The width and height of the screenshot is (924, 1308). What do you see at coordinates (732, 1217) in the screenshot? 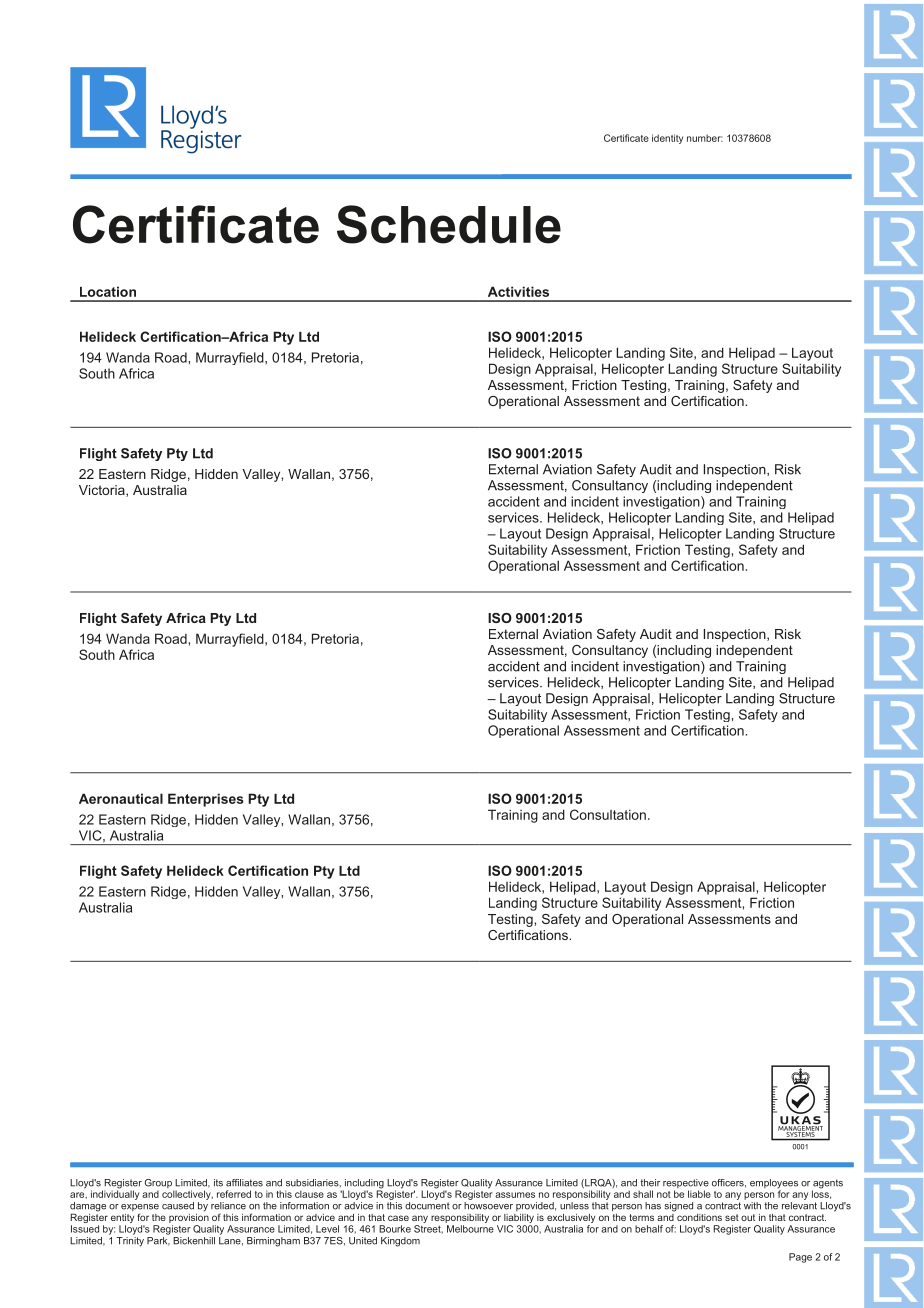
I see `set` at bounding box center [732, 1217].
